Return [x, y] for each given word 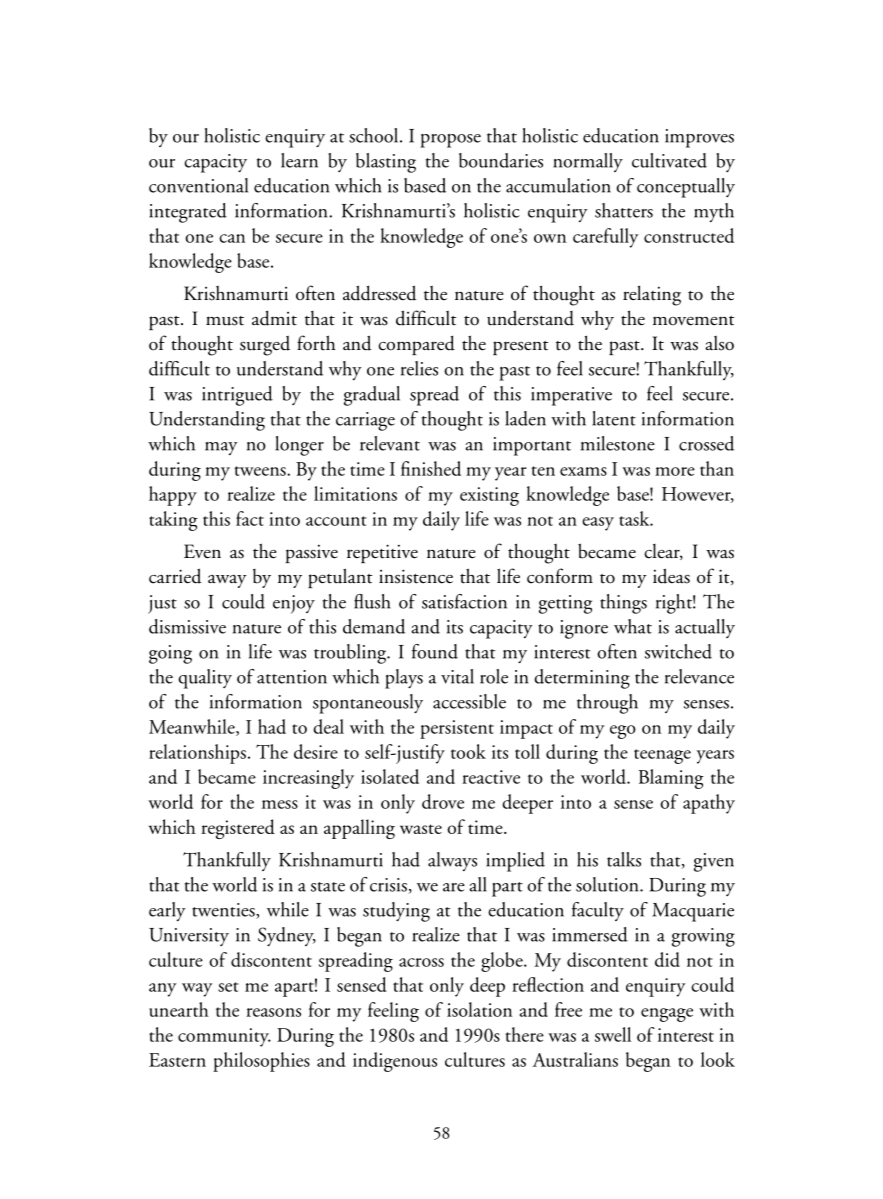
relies [419, 368]
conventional [198, 185]
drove [443, 801]
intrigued [237, 396]
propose [450, 141]
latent [614, 418]
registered [238, 829]
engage [667, 1015]
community [224, 1037]
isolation [479, 1009]
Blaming [671, 779]
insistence [416, 576]
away [227, 581]
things [623, 604]
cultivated [669, 160]
